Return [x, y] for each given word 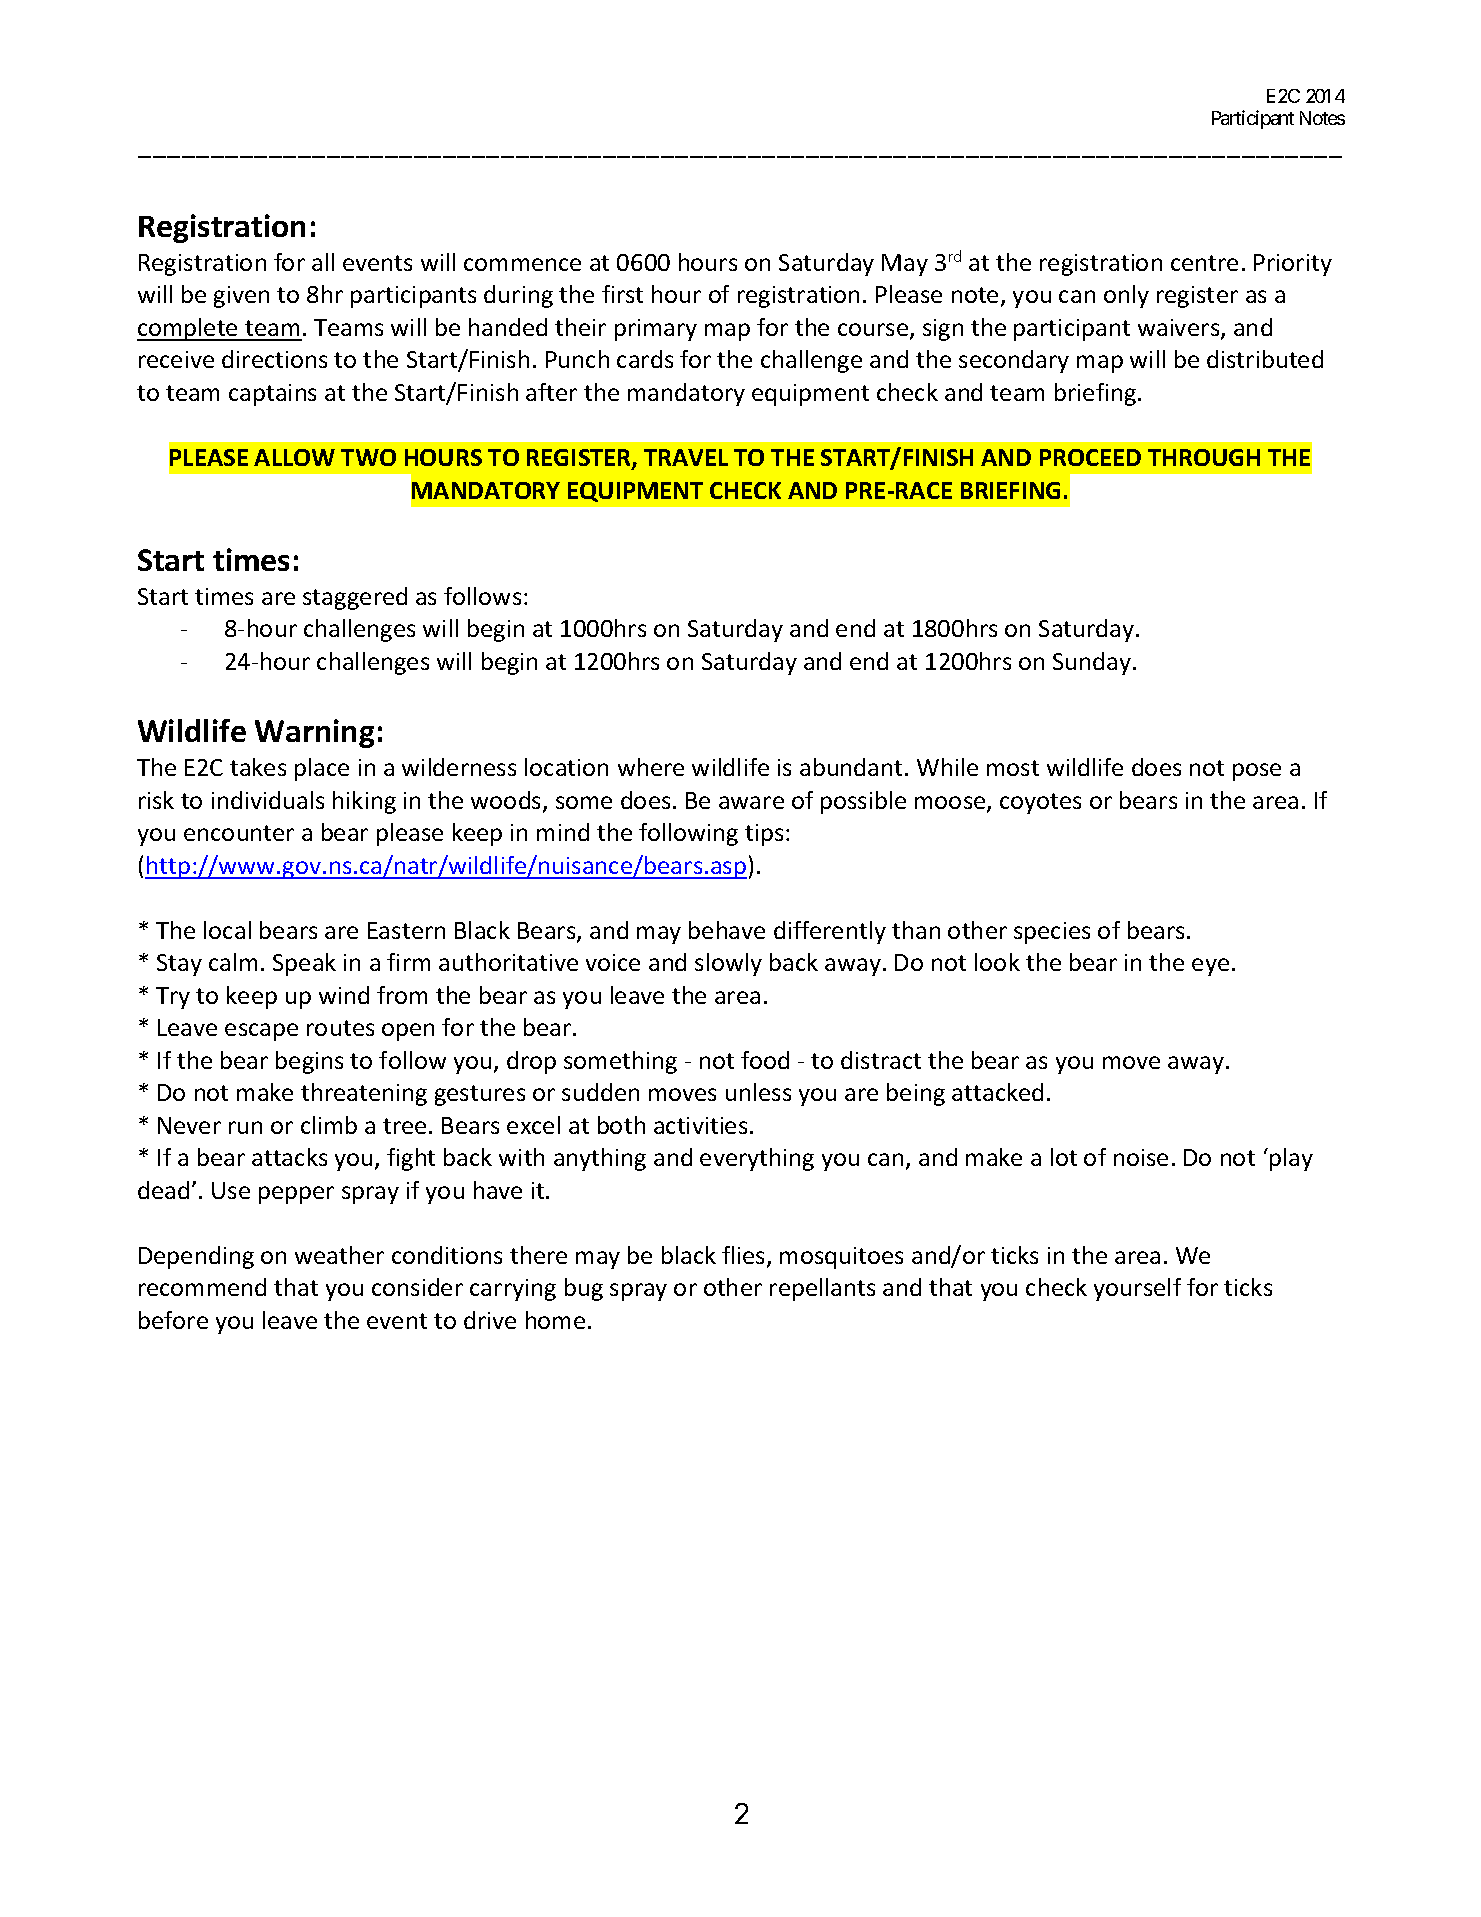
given [241, 297]
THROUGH [1204, 457]
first [622, 294]
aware [751, 802]
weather [339, 1255]
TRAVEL [686, 457]
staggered [355, 598]
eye [1210, 967]
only [1126, 296]
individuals [268, 800]
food [765, 1060]
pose [1257, 772]
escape [261, 1032]
